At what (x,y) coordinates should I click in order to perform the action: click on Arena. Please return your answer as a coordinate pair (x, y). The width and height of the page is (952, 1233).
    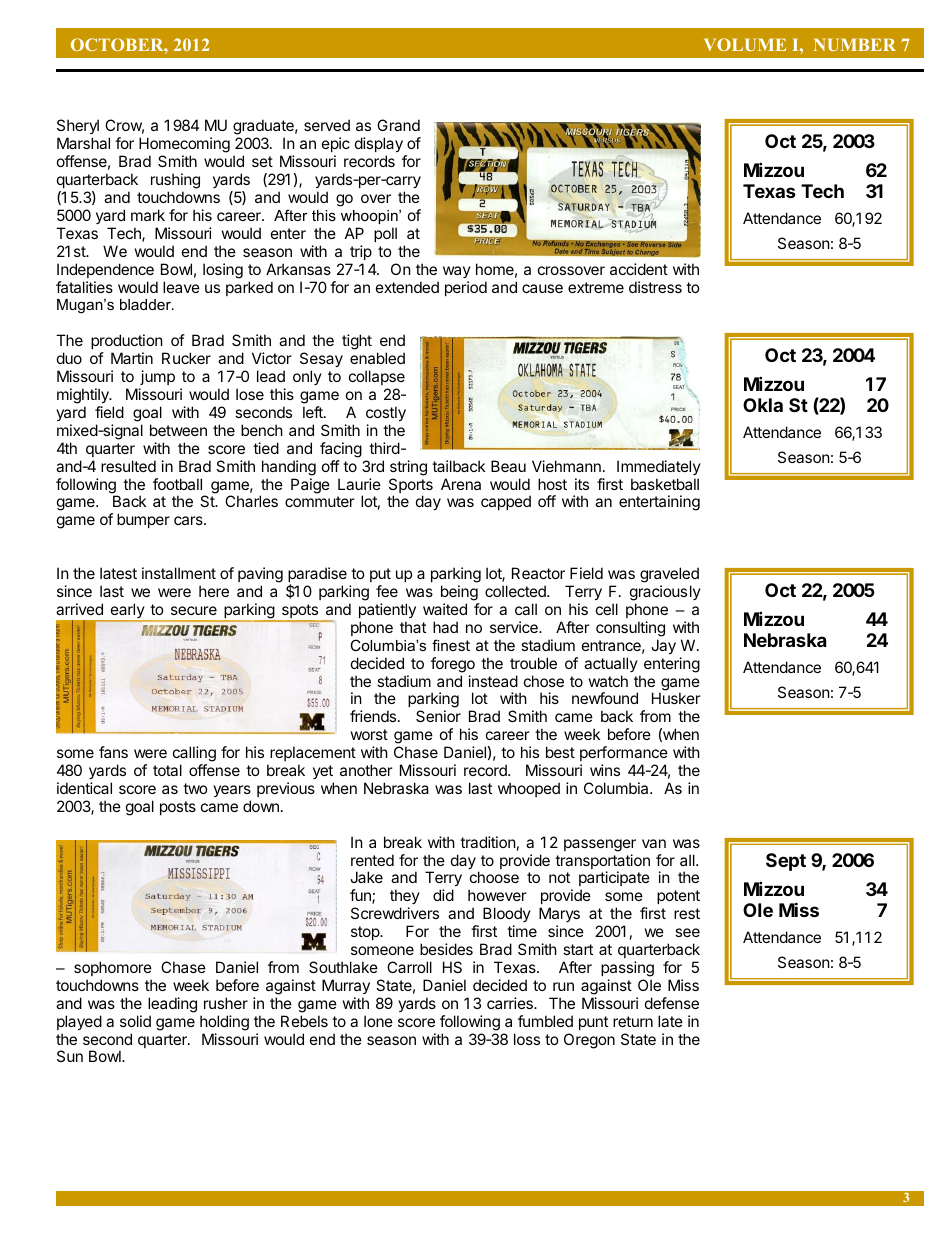
    Looking at the image, I should click on (461, 484).
